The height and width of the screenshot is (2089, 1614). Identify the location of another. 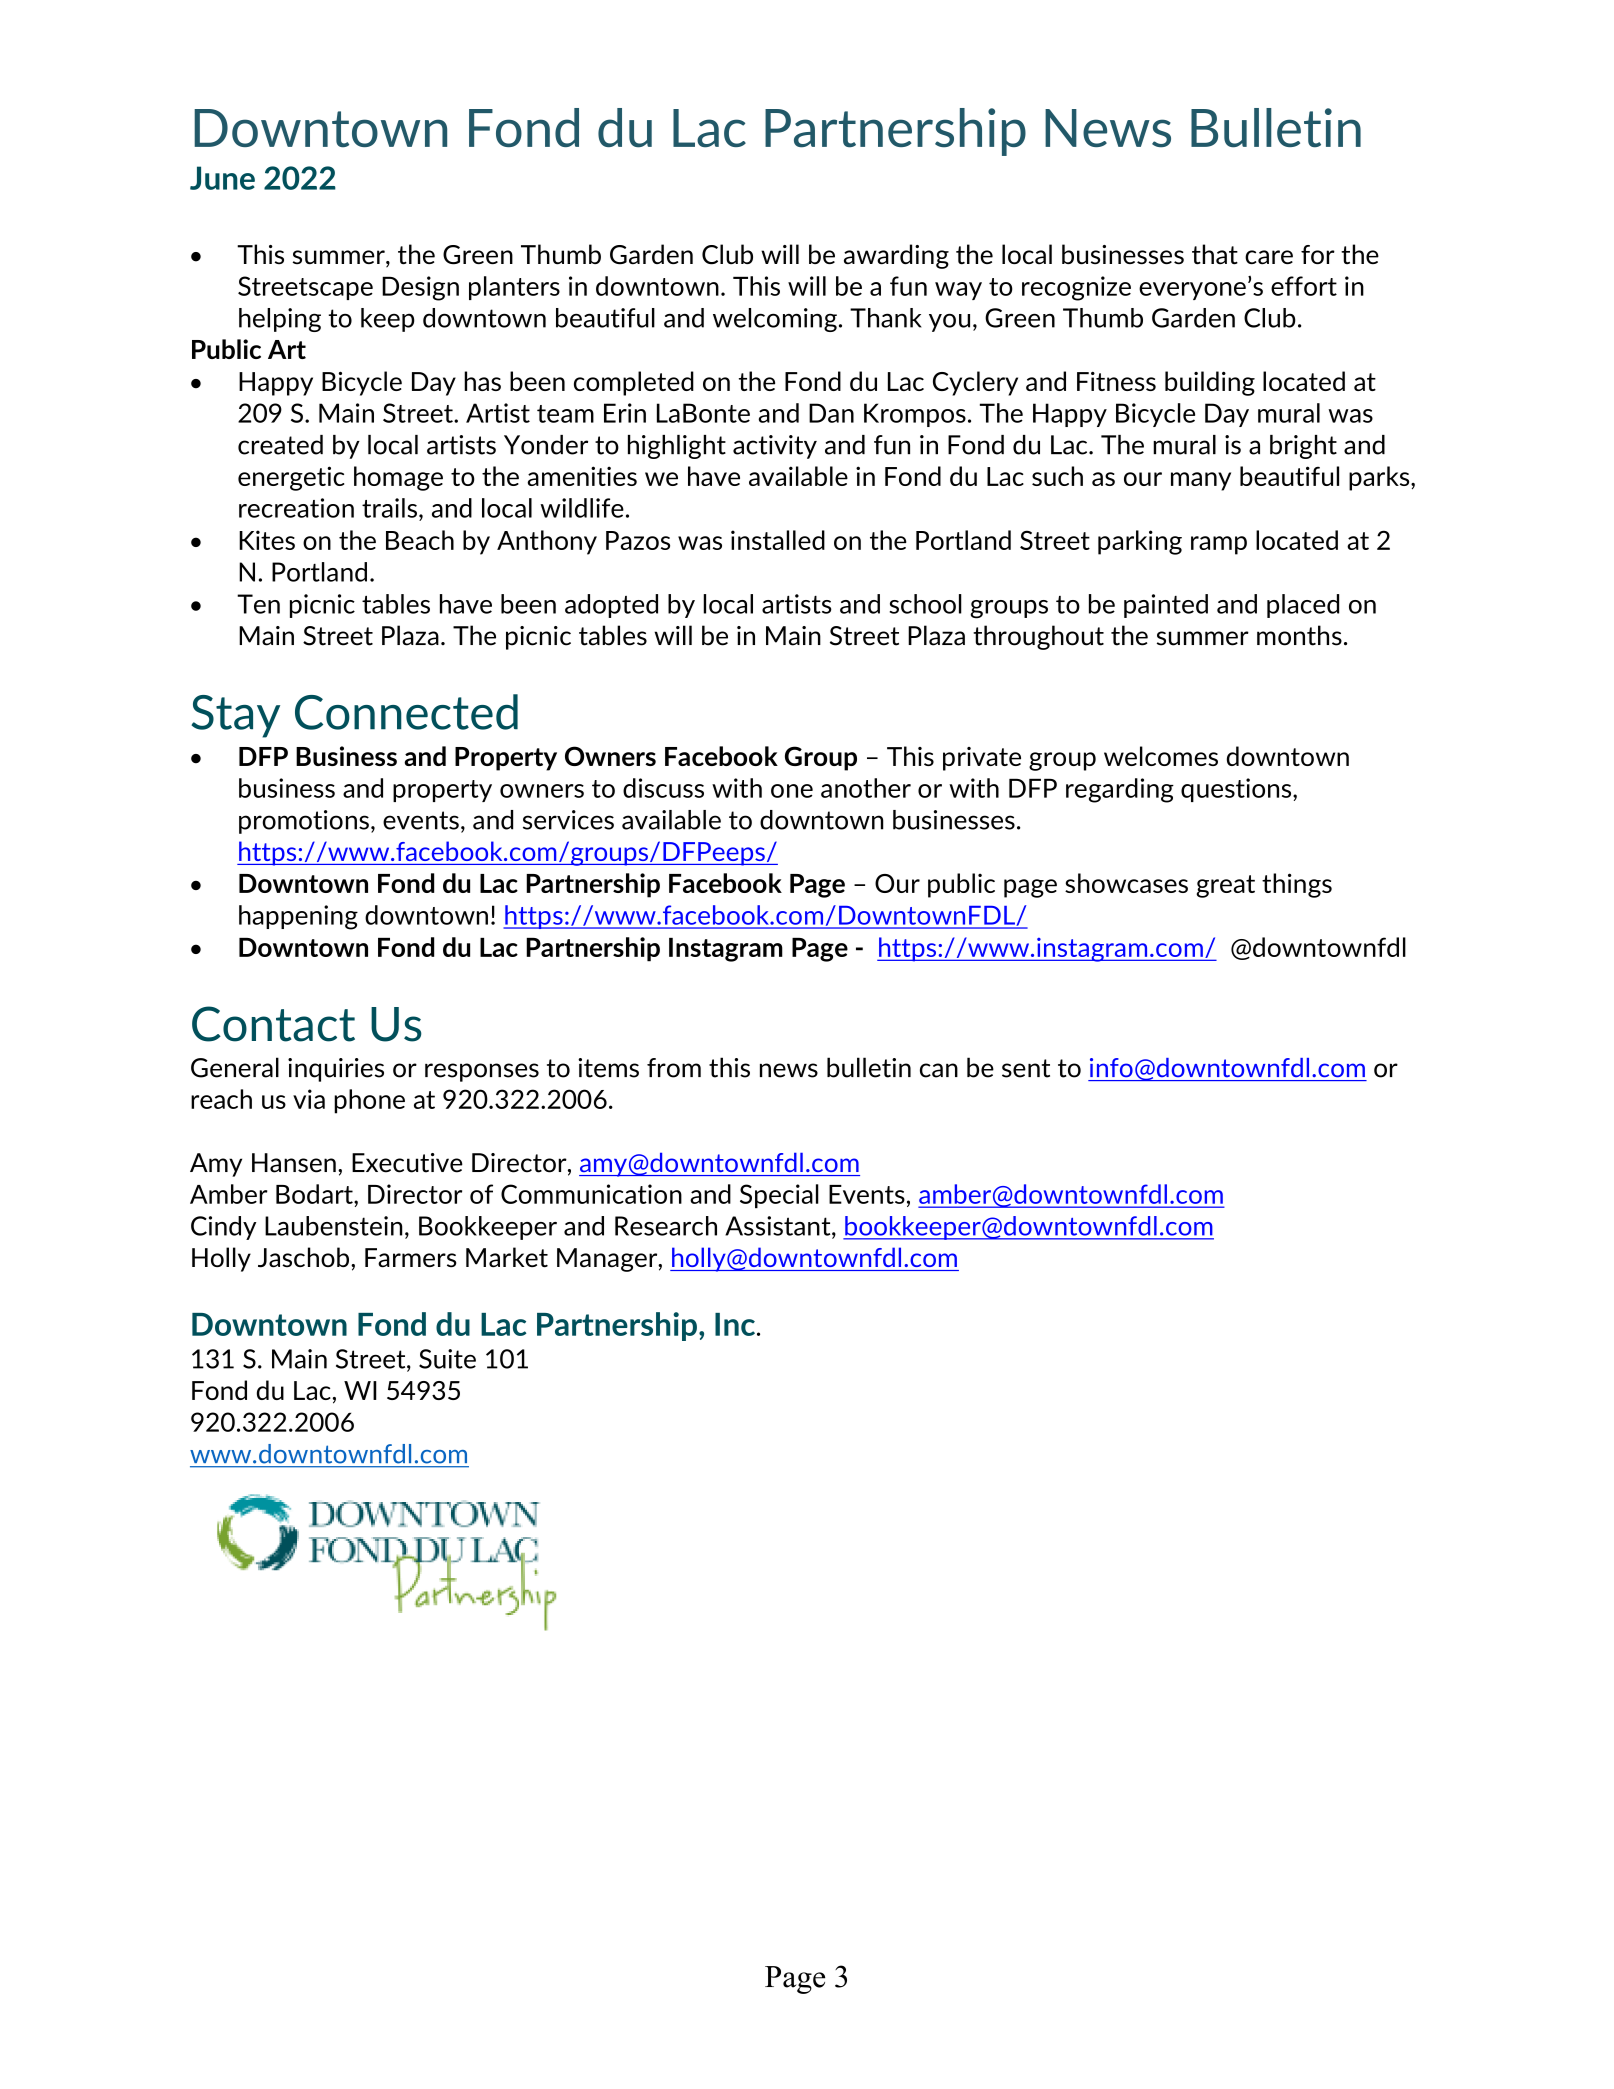
(866, 788).
